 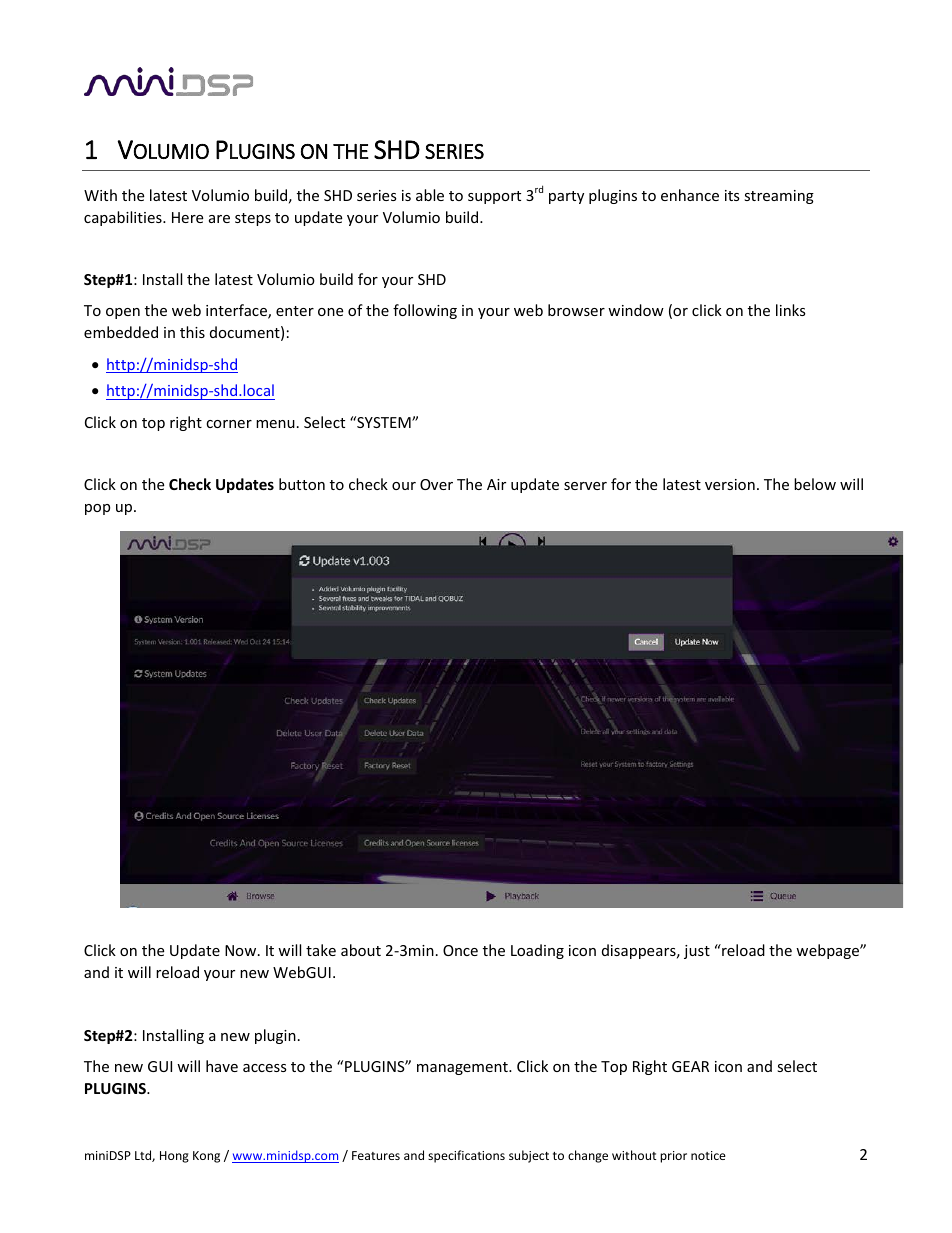 What do you see at coordinates (174, 1157) in the screenshot?
I see `Hong` at bounding box center [174, 1157].
